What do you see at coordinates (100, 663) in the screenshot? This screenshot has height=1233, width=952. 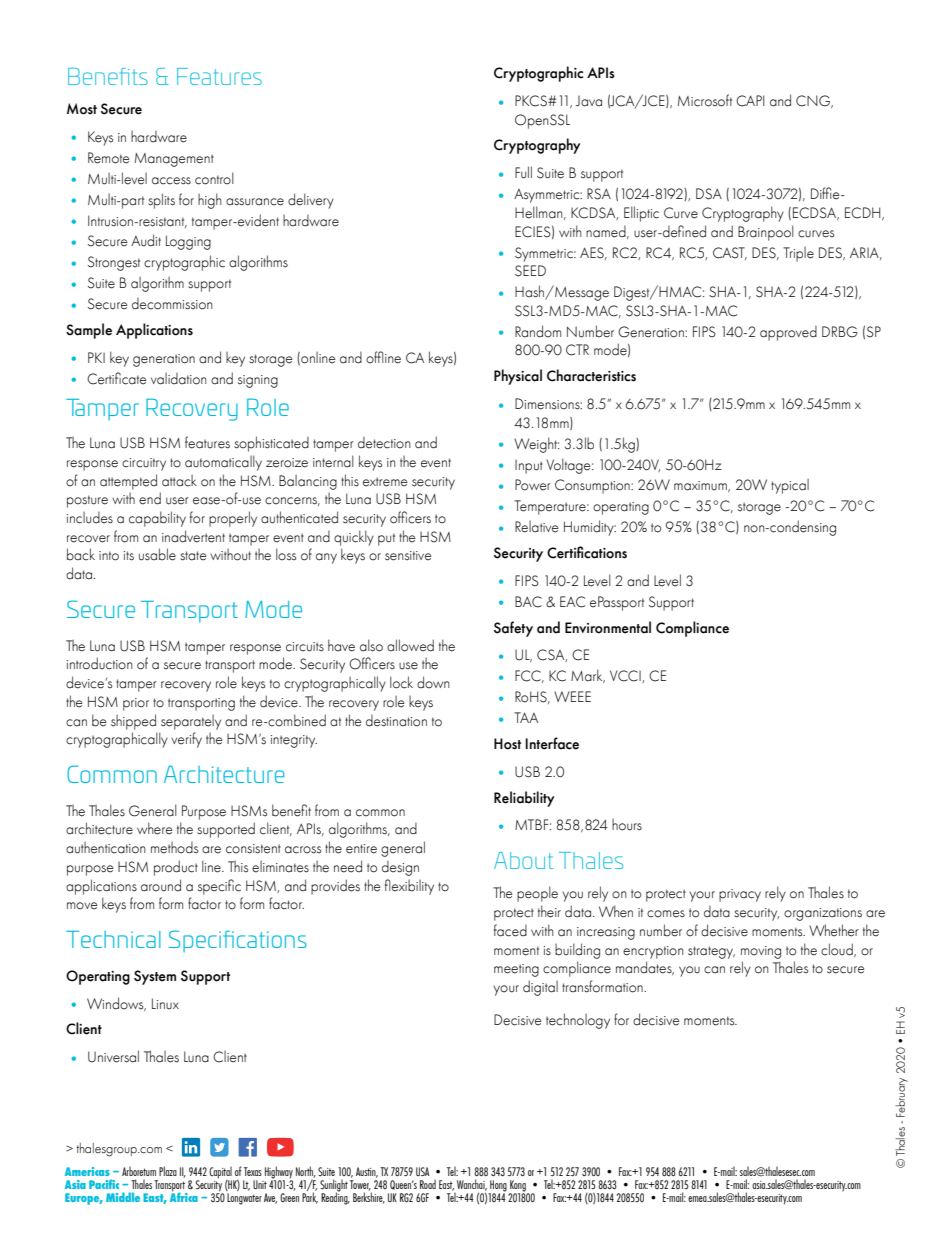 I see `introduction` at bounding box center [100, 663].
